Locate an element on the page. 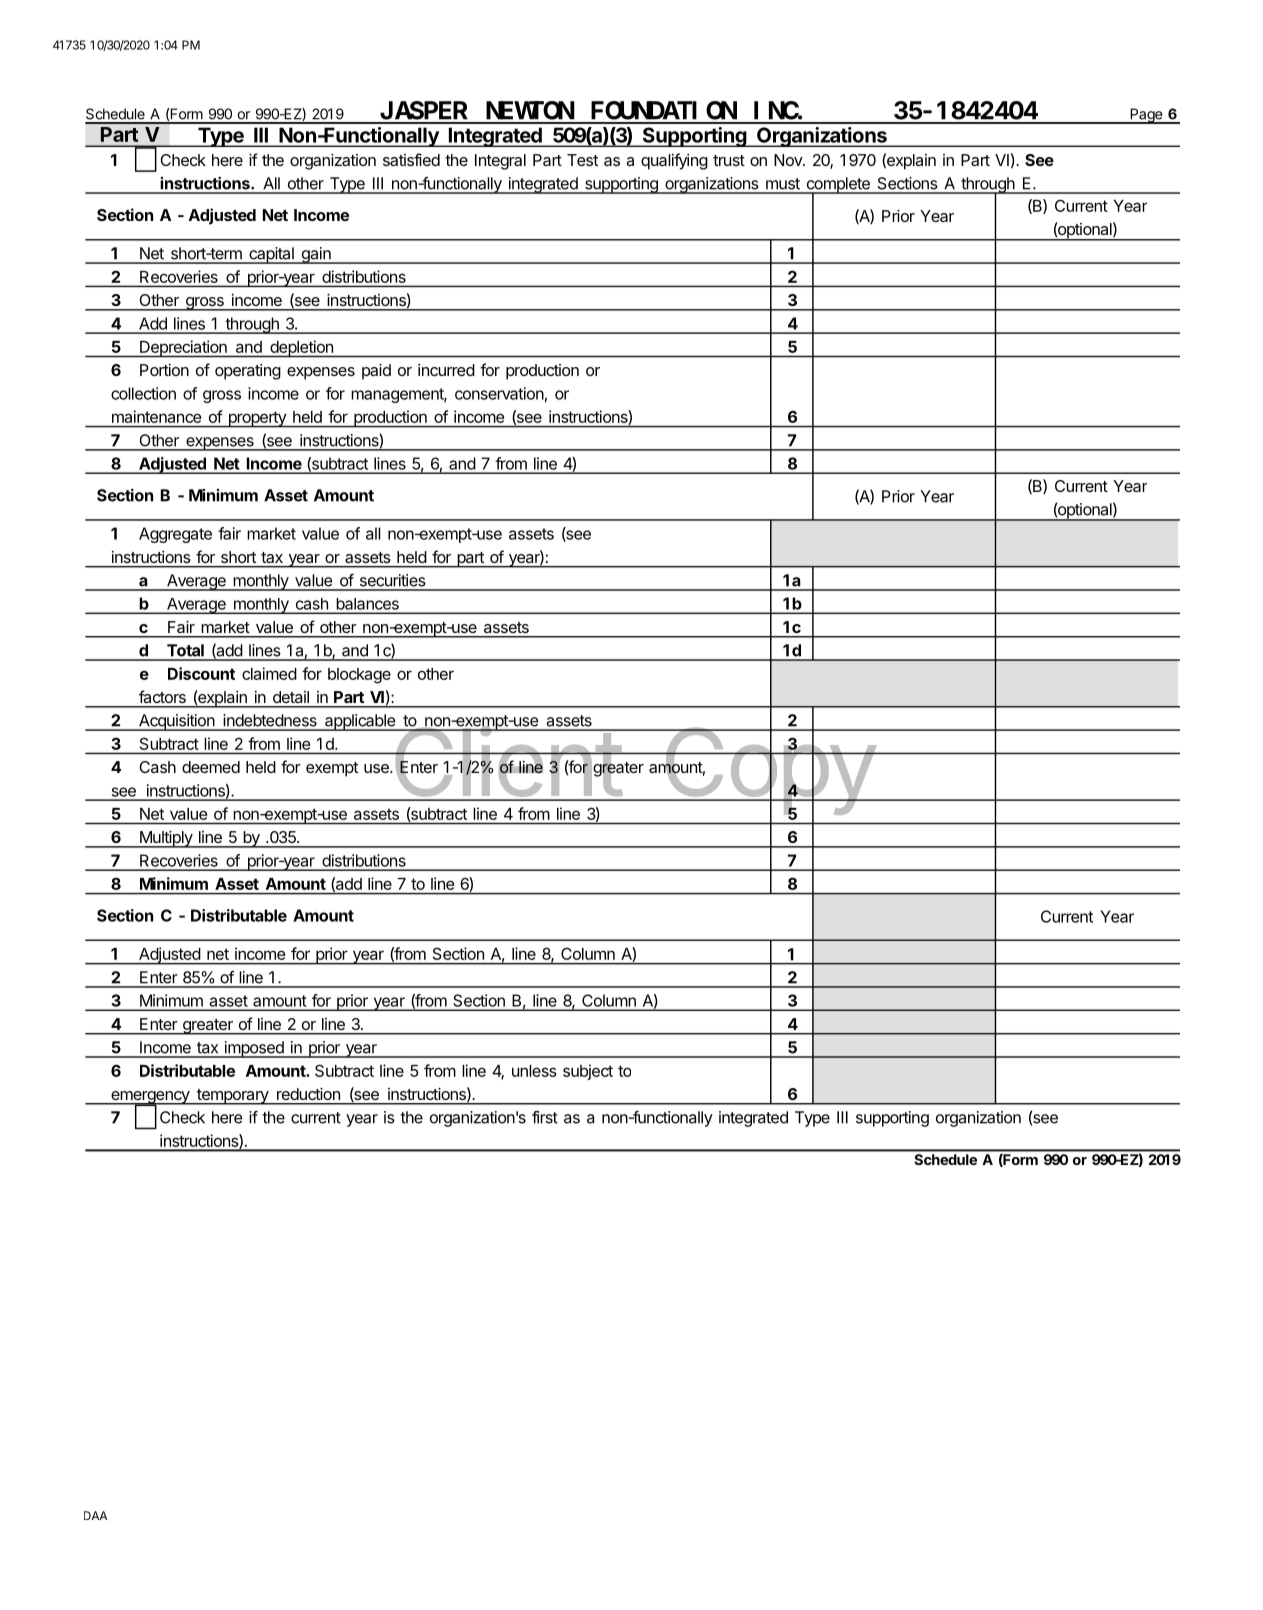  DAA is located at coordinates (95, 1515).
